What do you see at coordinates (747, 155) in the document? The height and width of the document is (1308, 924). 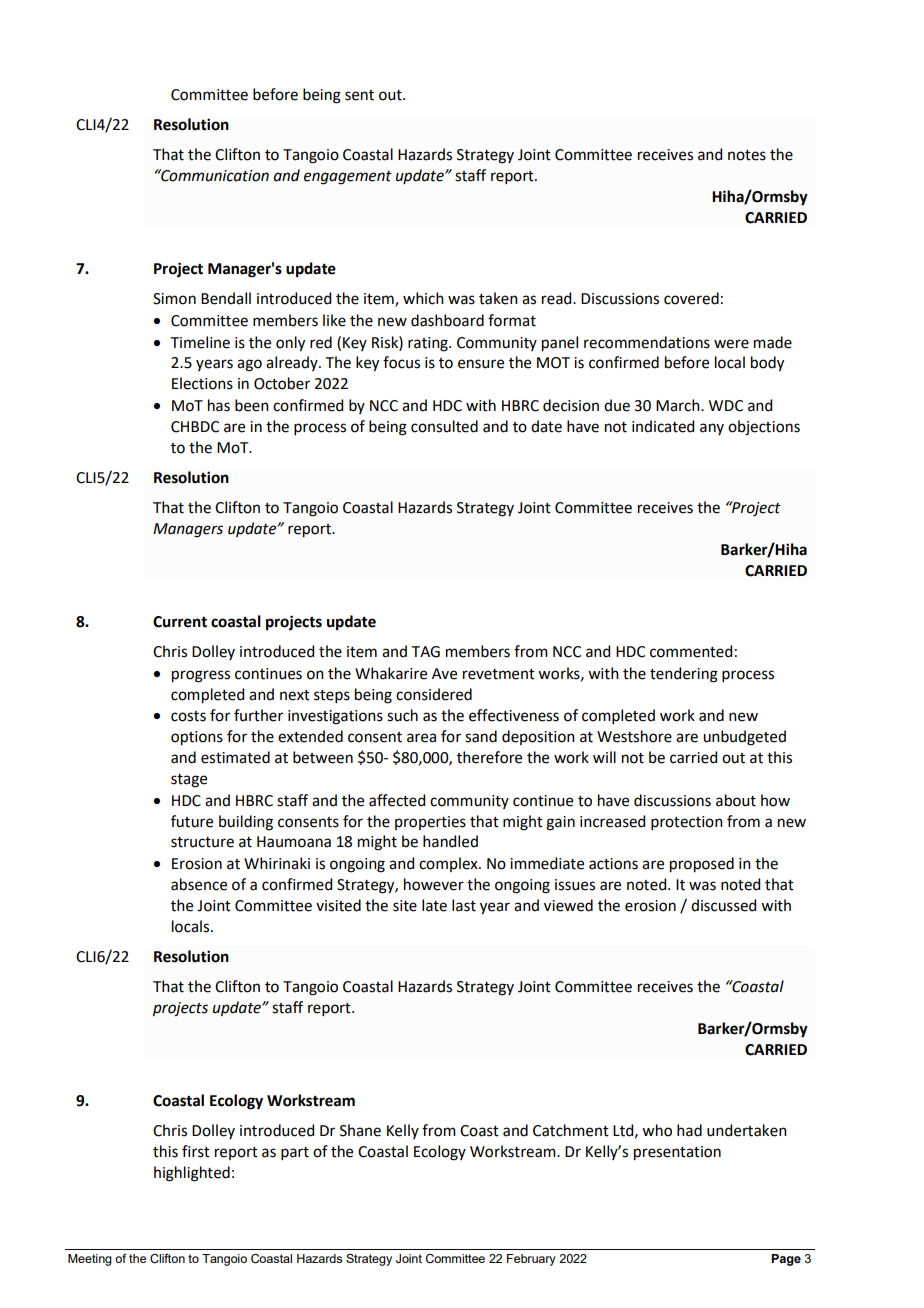 I see `notes` at bounding box center [747, 155].
